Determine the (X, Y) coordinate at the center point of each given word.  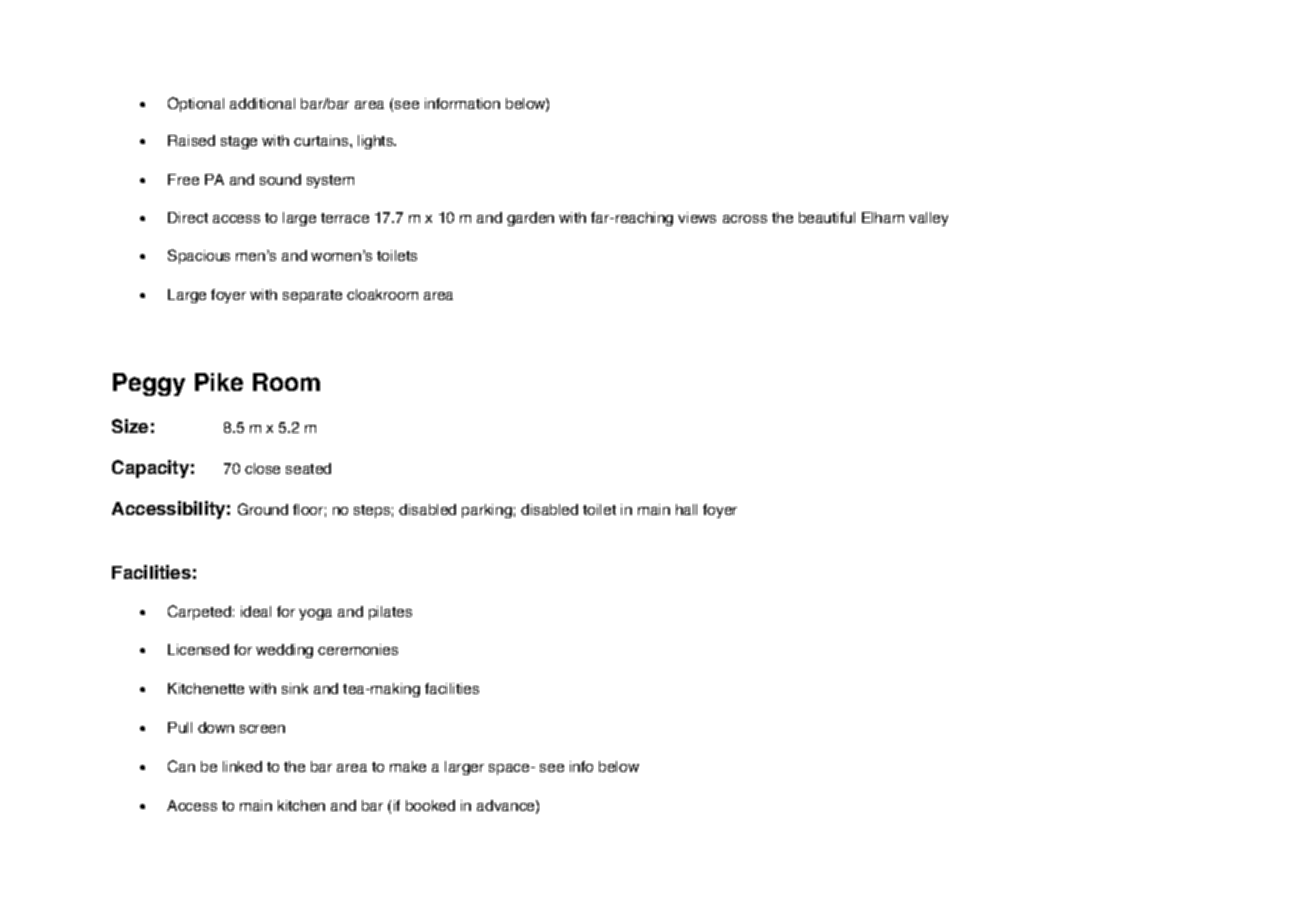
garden (530, 219)
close (262, 468)
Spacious (199, 256)
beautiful (827, 217)
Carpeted (199, 612)
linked (242, 766)
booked (430, 805)
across (745, 219)
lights (377, 142)
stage (239, 142)
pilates (390, 613)
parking (487, 511)
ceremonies (358, 649)
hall (686, 509)
